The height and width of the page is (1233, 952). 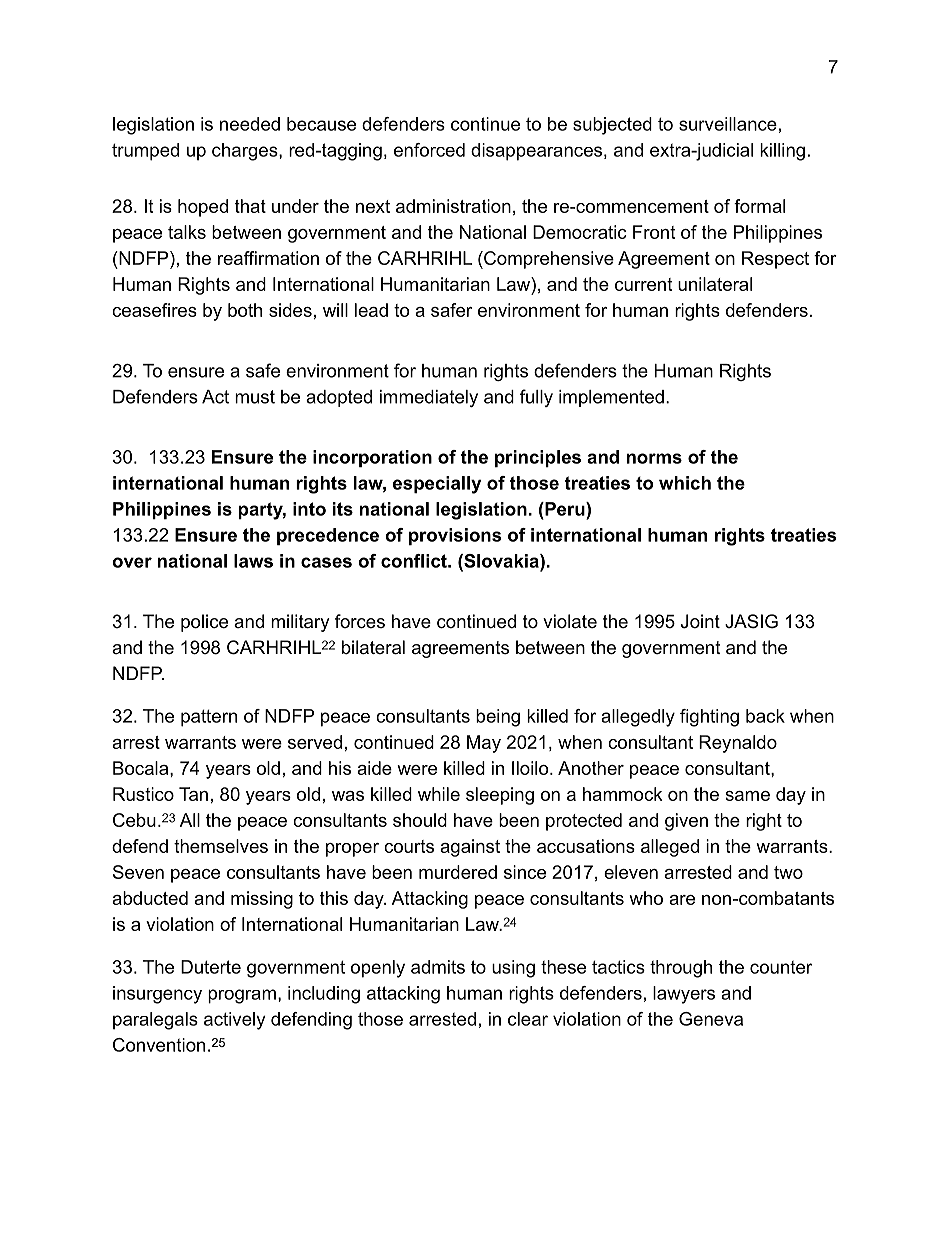 What do you see at coordinates (684, 995) in the page?
I see `lawyers` at bounding box center [684, 995].
